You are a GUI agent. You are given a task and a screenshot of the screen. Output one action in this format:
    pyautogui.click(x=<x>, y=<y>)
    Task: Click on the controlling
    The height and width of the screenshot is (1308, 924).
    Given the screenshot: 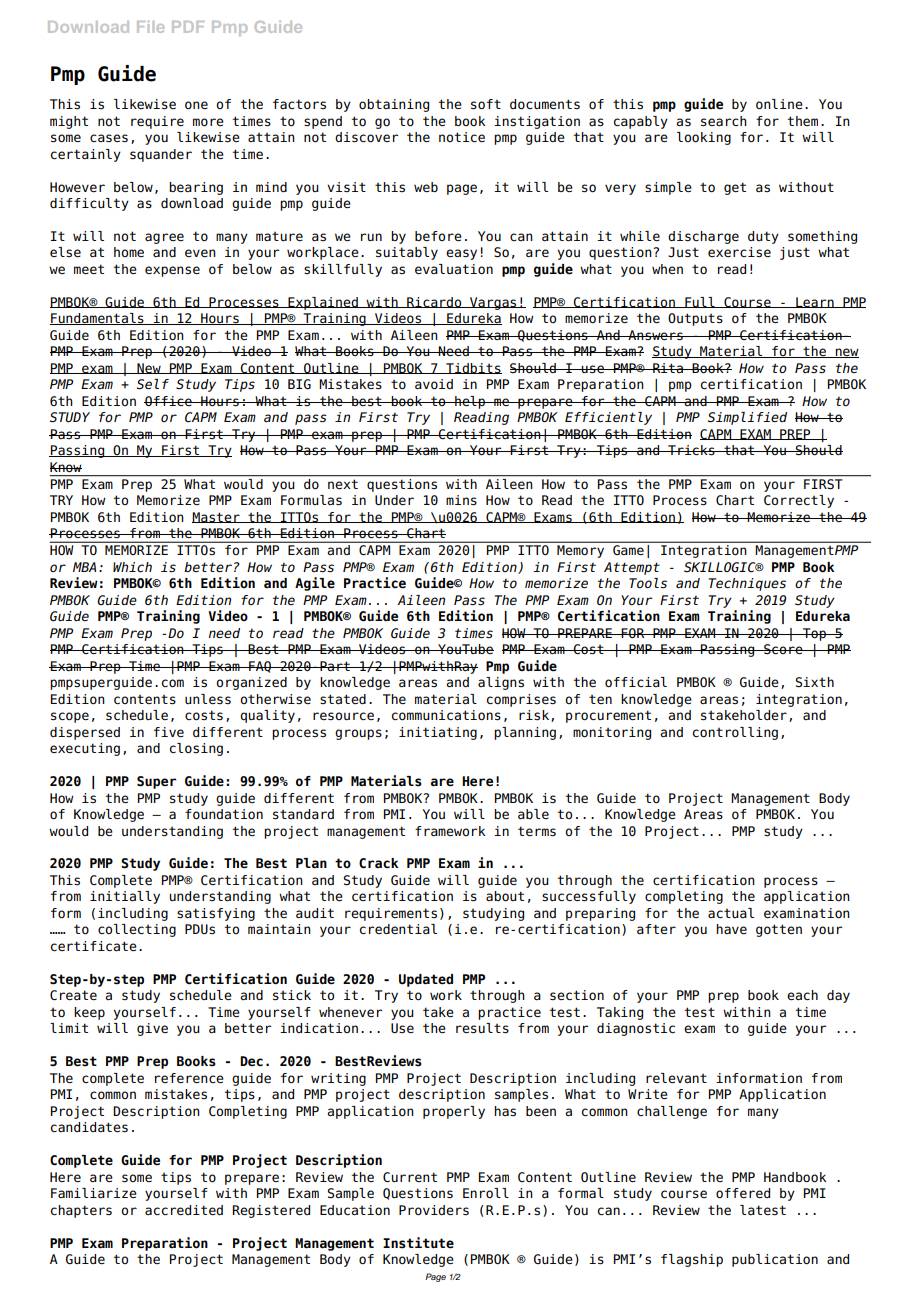 What is the action you would take?
    pyautogui.click(x=735, y=733)
